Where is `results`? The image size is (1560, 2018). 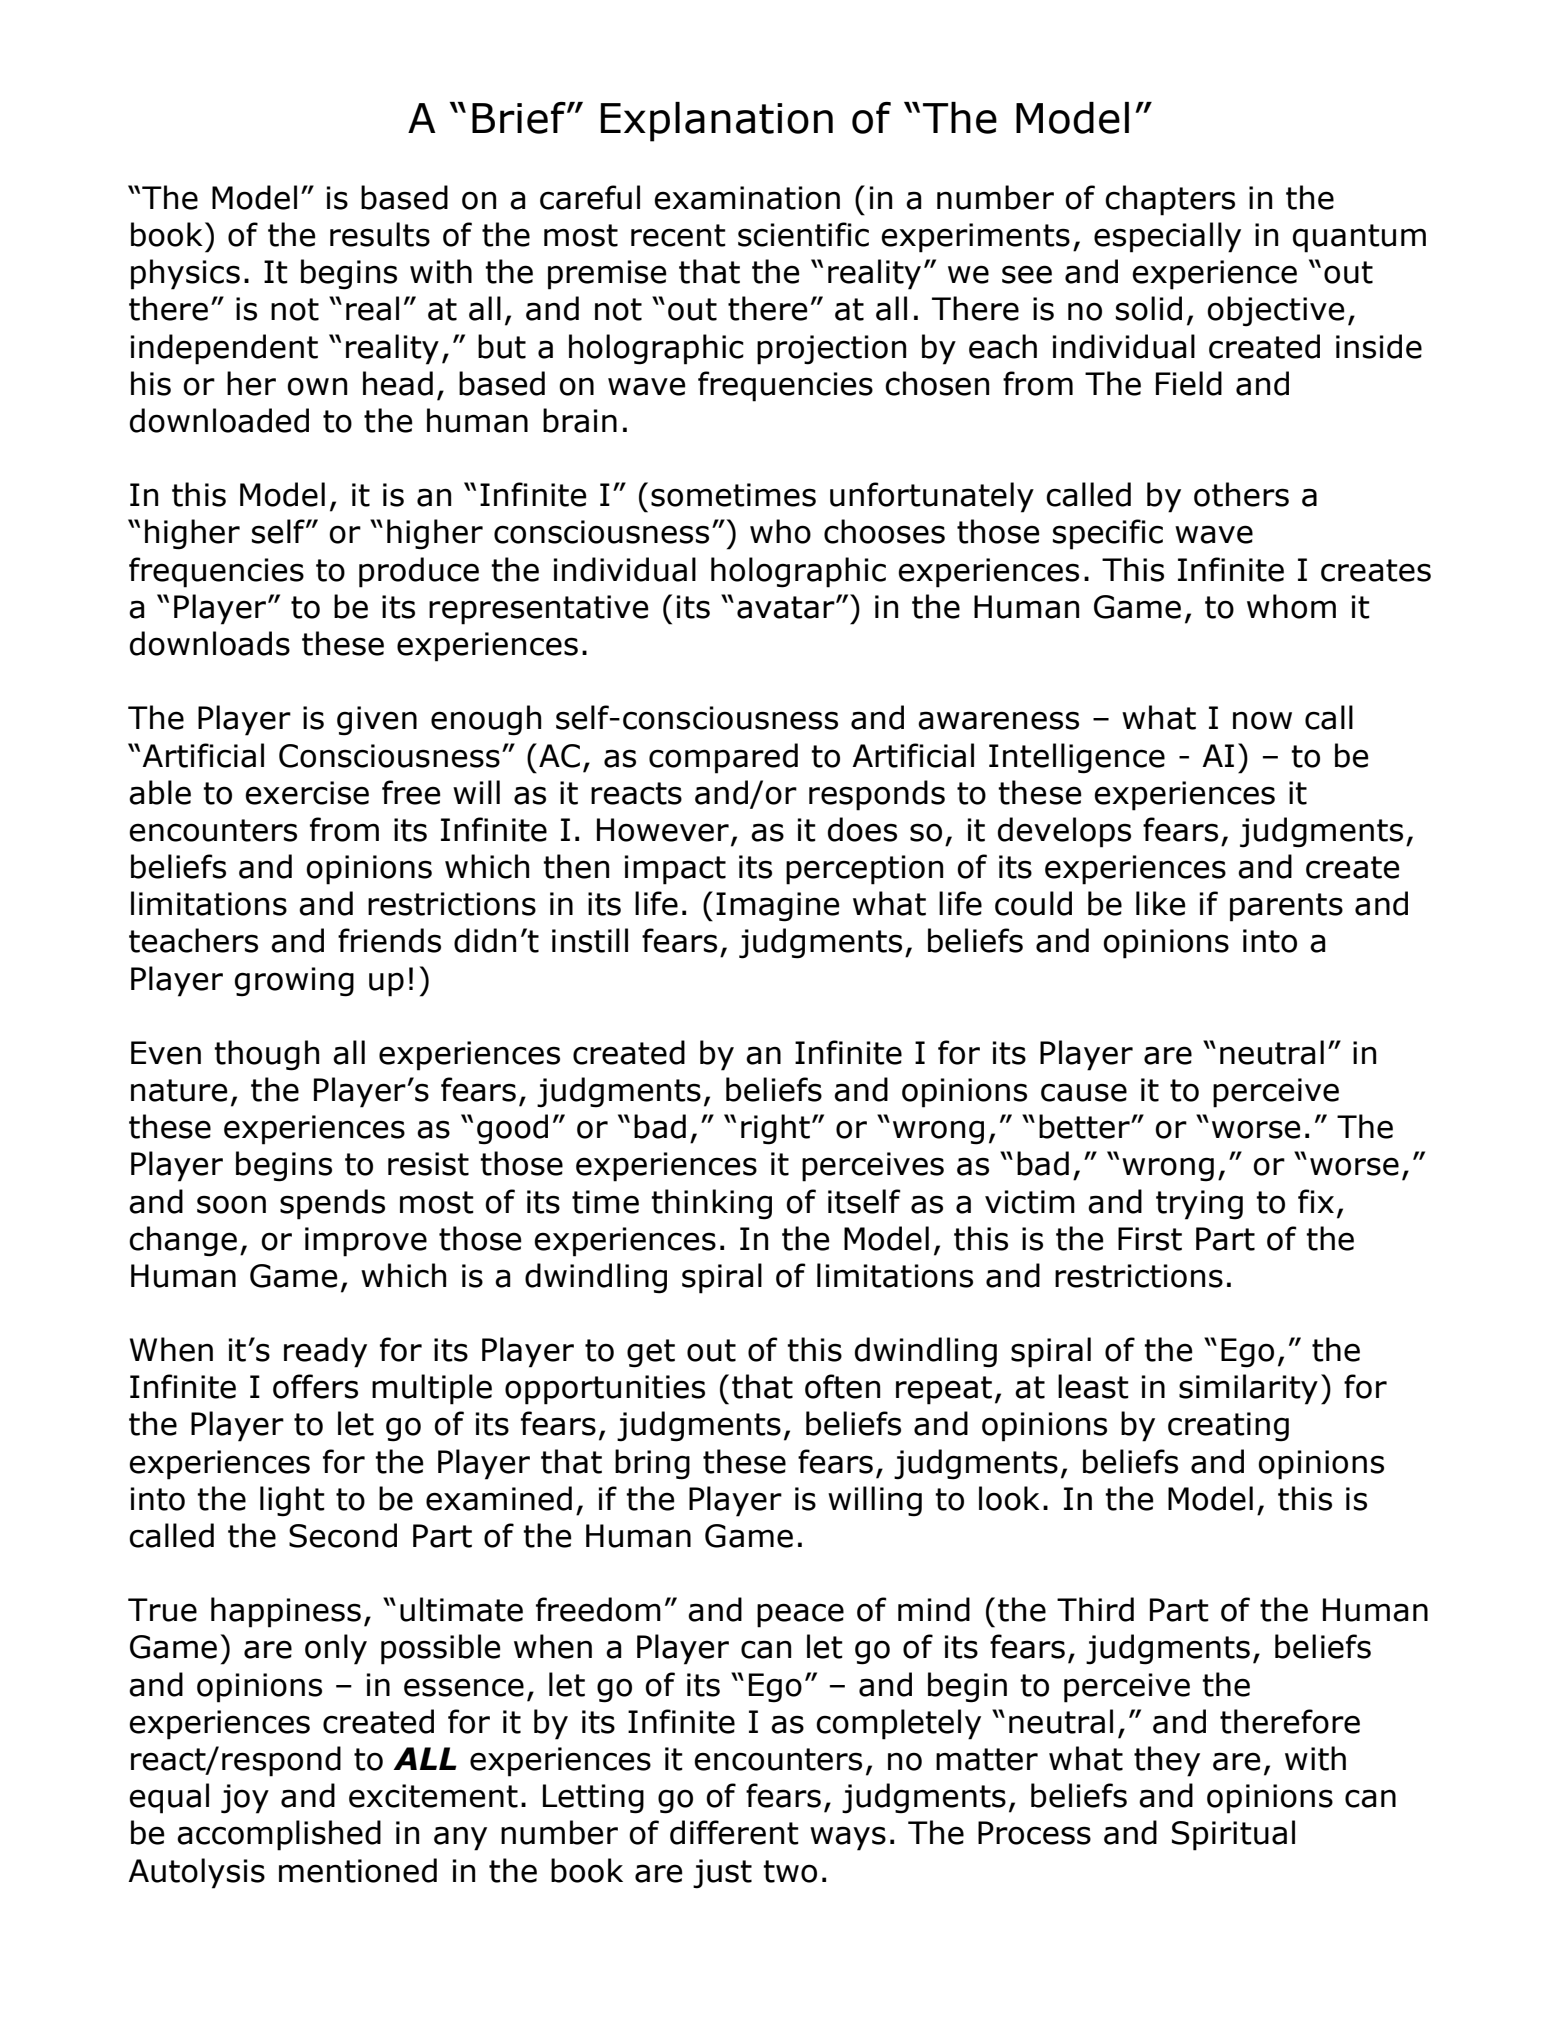
results is located at coordinates (380, 234).
